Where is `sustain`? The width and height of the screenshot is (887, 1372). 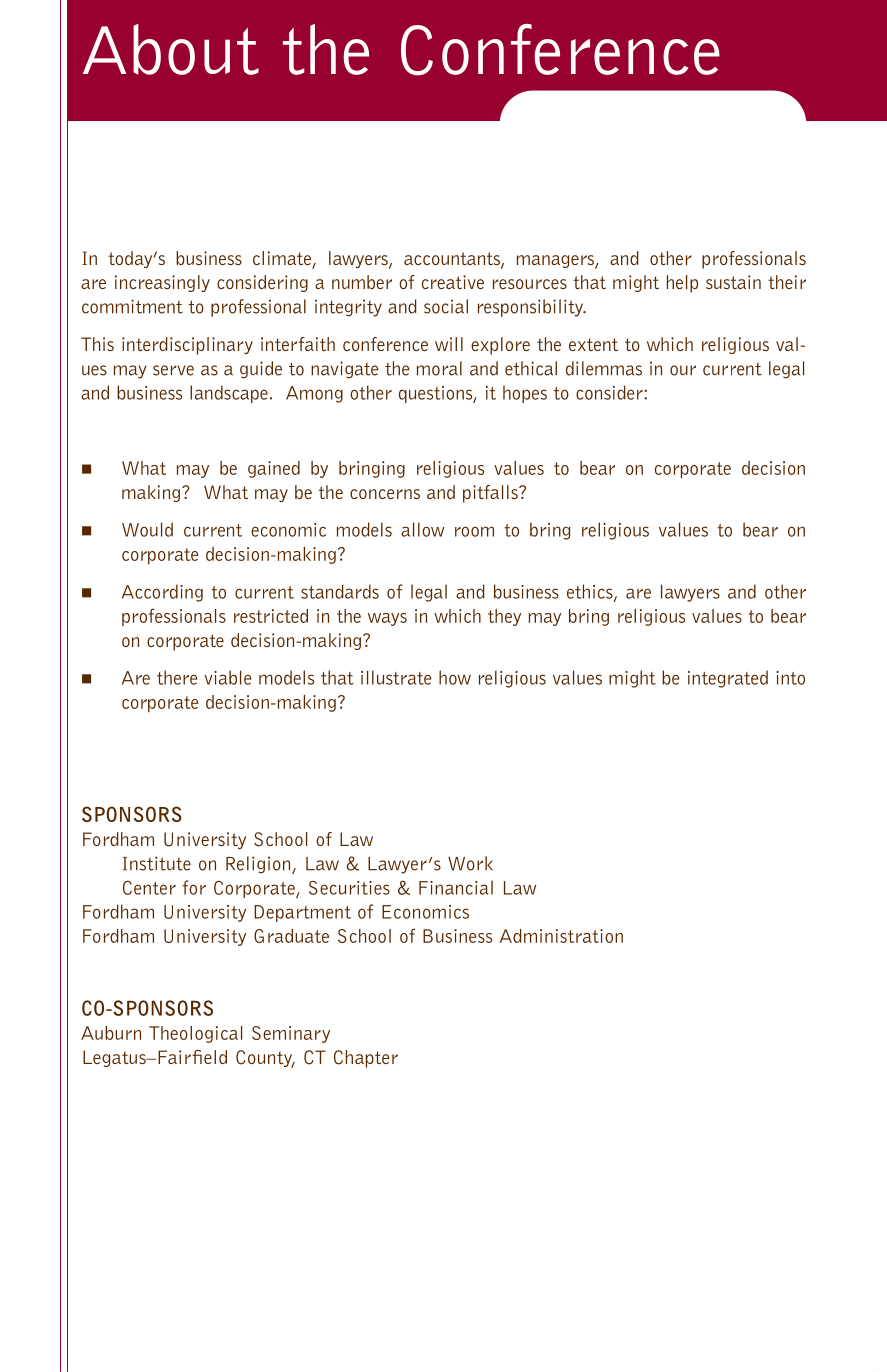 sustain is located at coordinates (733, 282).
